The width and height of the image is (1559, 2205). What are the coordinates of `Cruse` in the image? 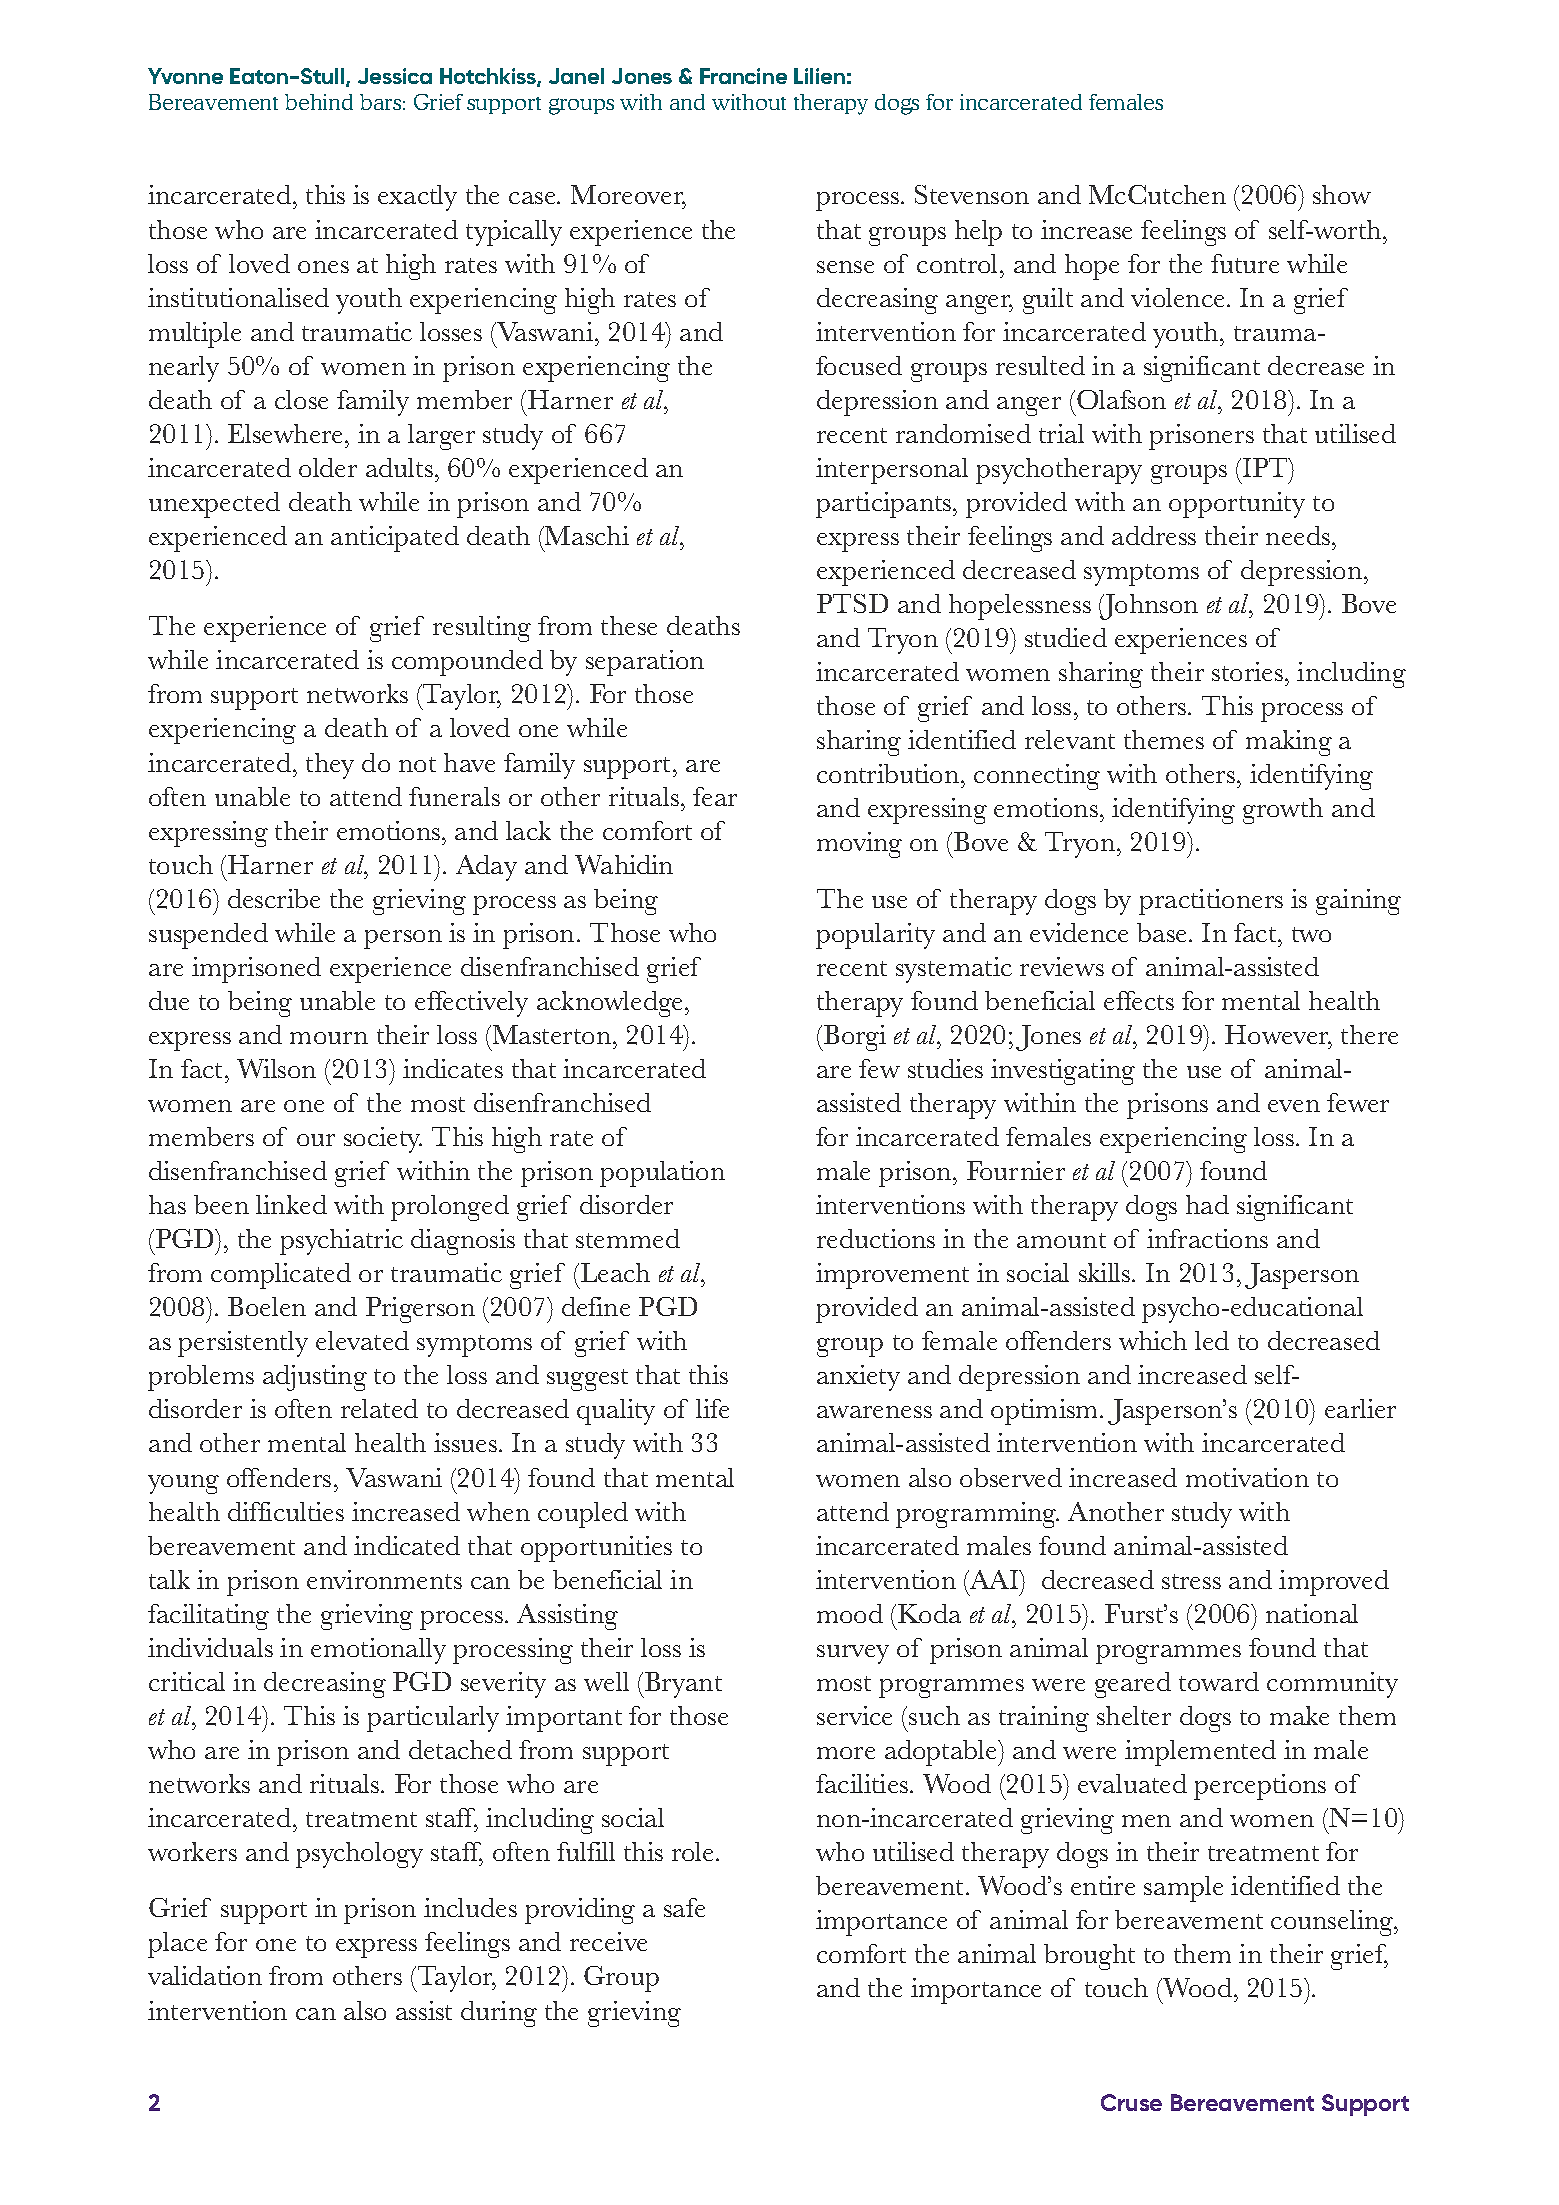 It's located at (1131, 2102).
